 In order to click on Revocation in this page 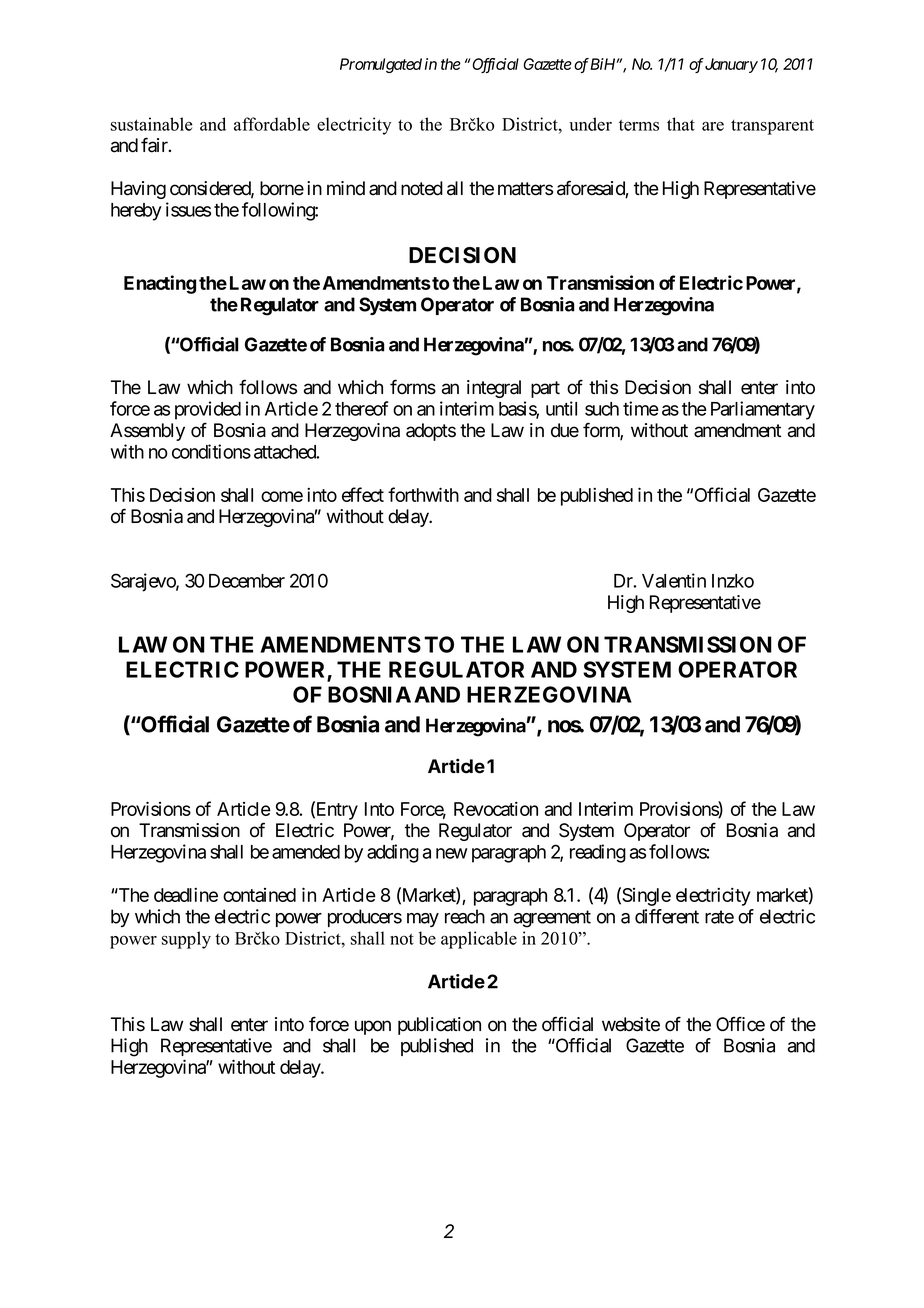, I will do `click(496, 808)`.
